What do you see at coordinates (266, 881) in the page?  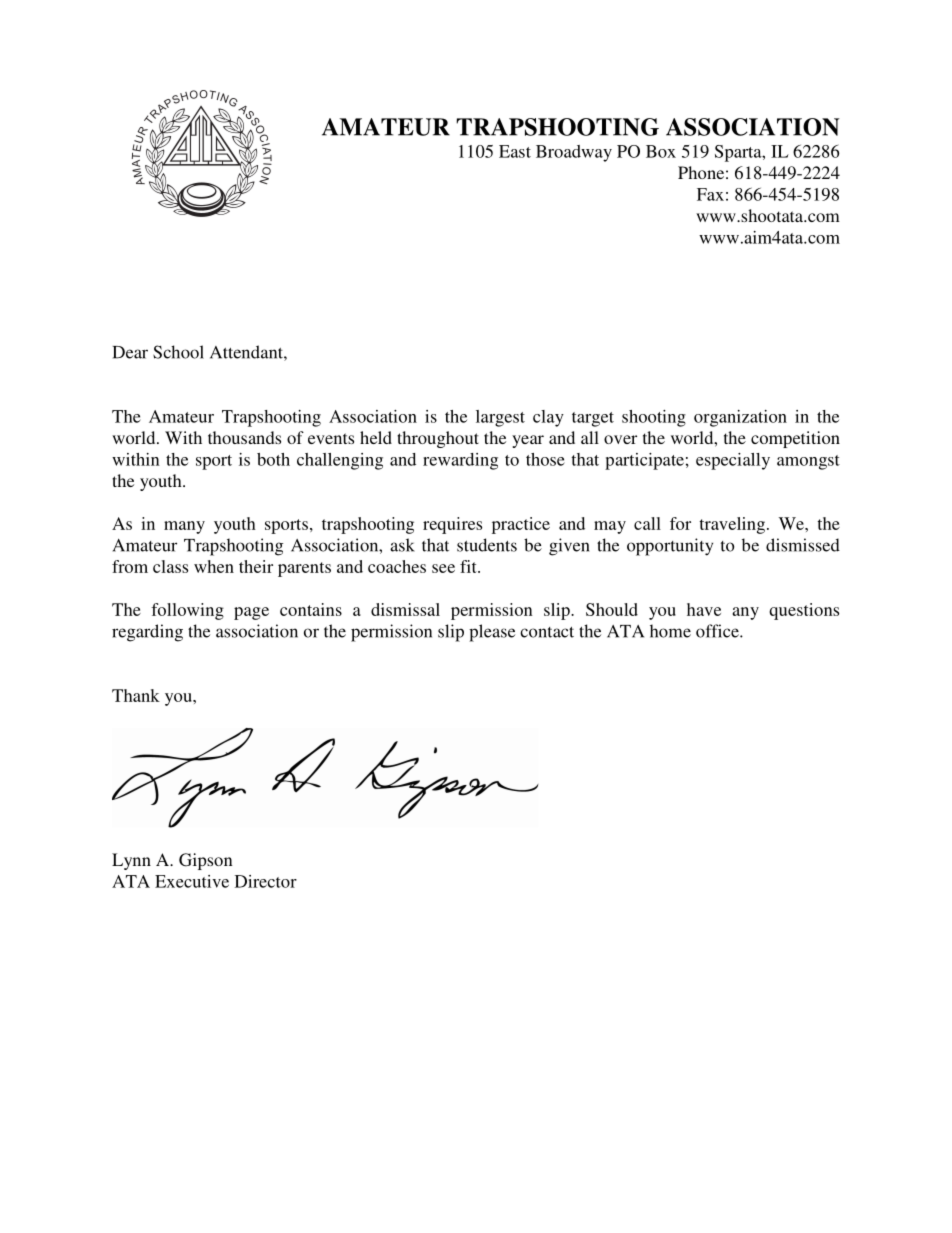 I see `Director` at bounding box center [266, 881].
